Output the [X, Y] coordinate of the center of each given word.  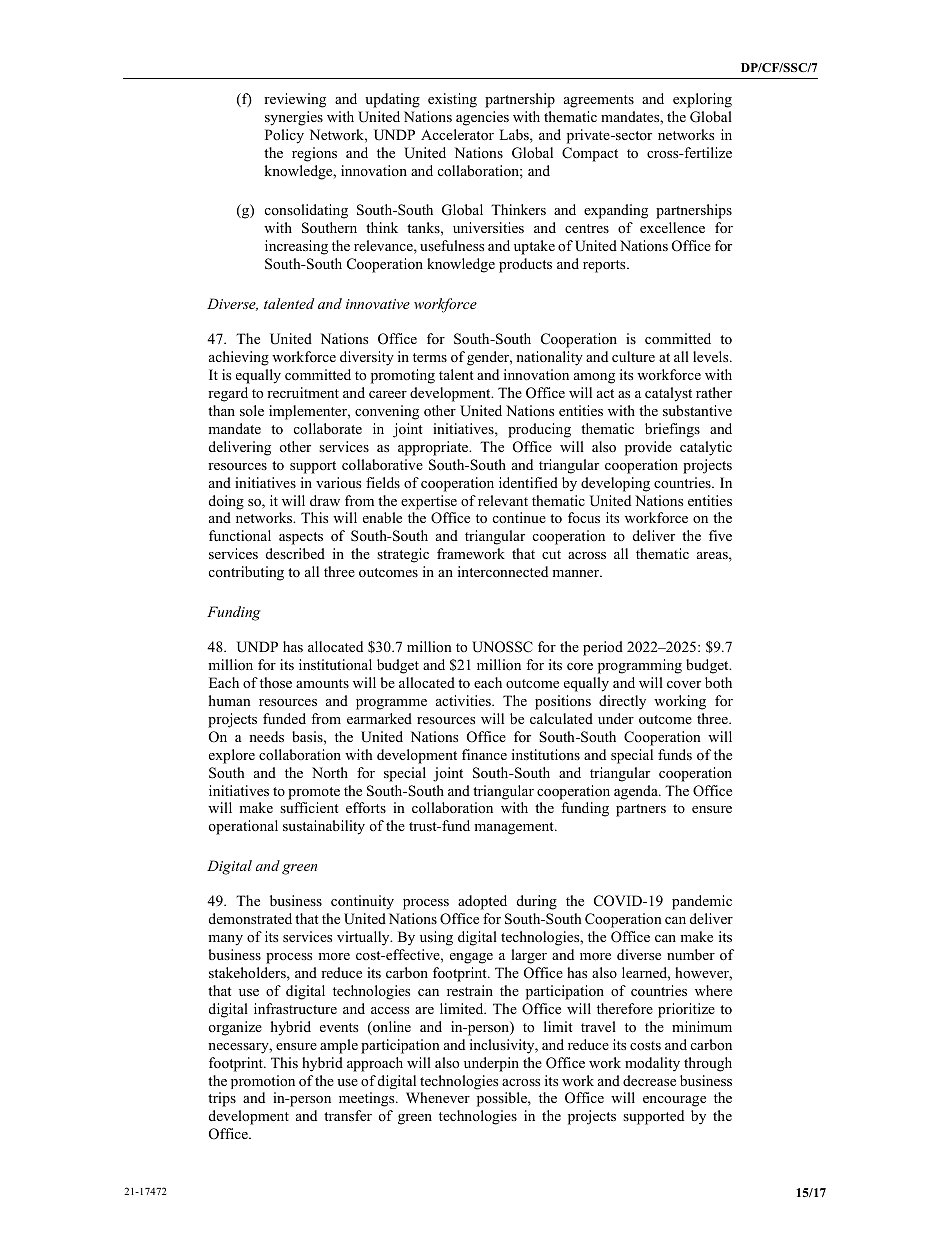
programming [640, 666]
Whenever [438, 1097]
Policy [284, 136]
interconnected [503, 571]
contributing [246, 573]
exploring [702, 100]
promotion [263, 1082]
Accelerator [457, 134]
